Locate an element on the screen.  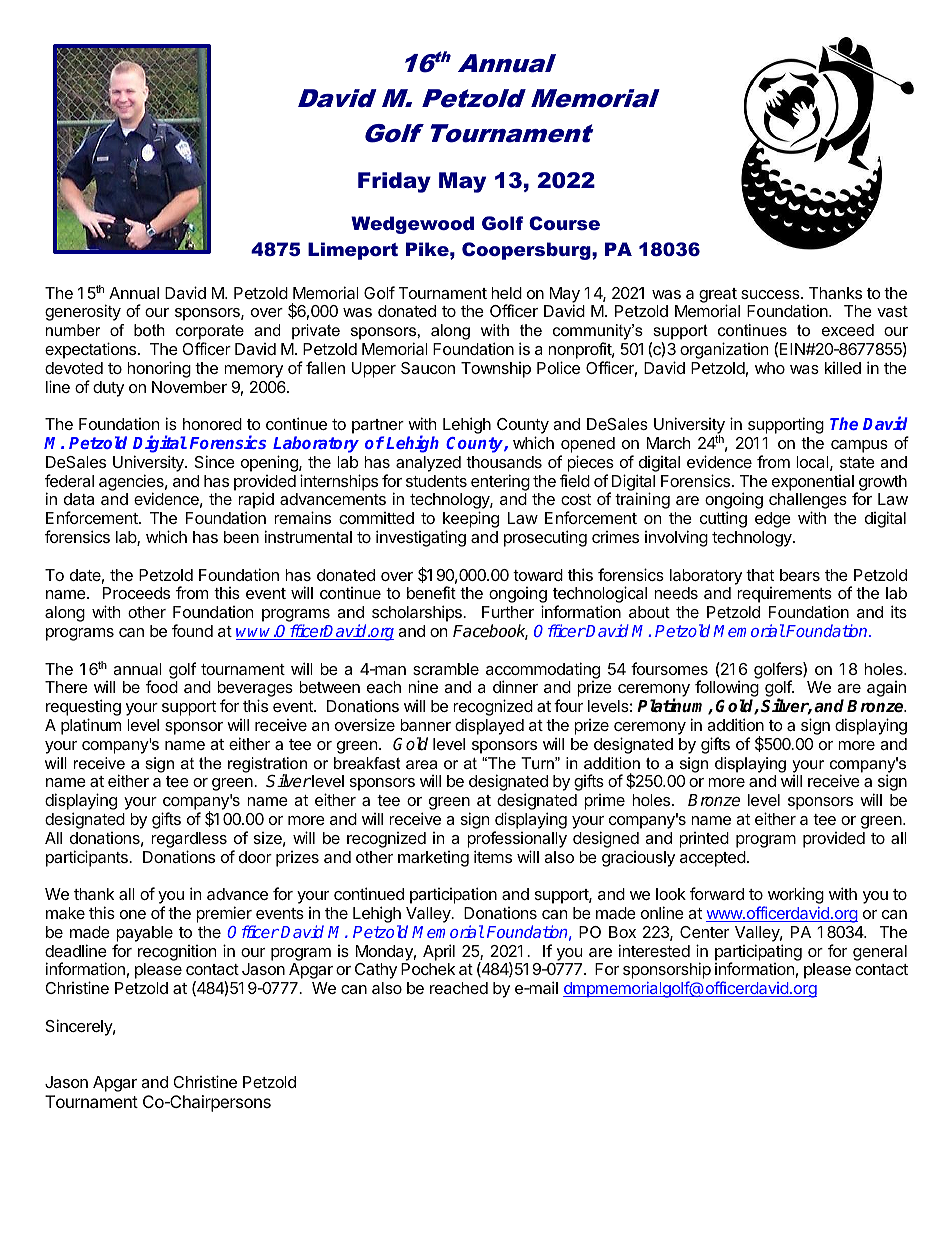
success is located at coordinates (771, 294).
